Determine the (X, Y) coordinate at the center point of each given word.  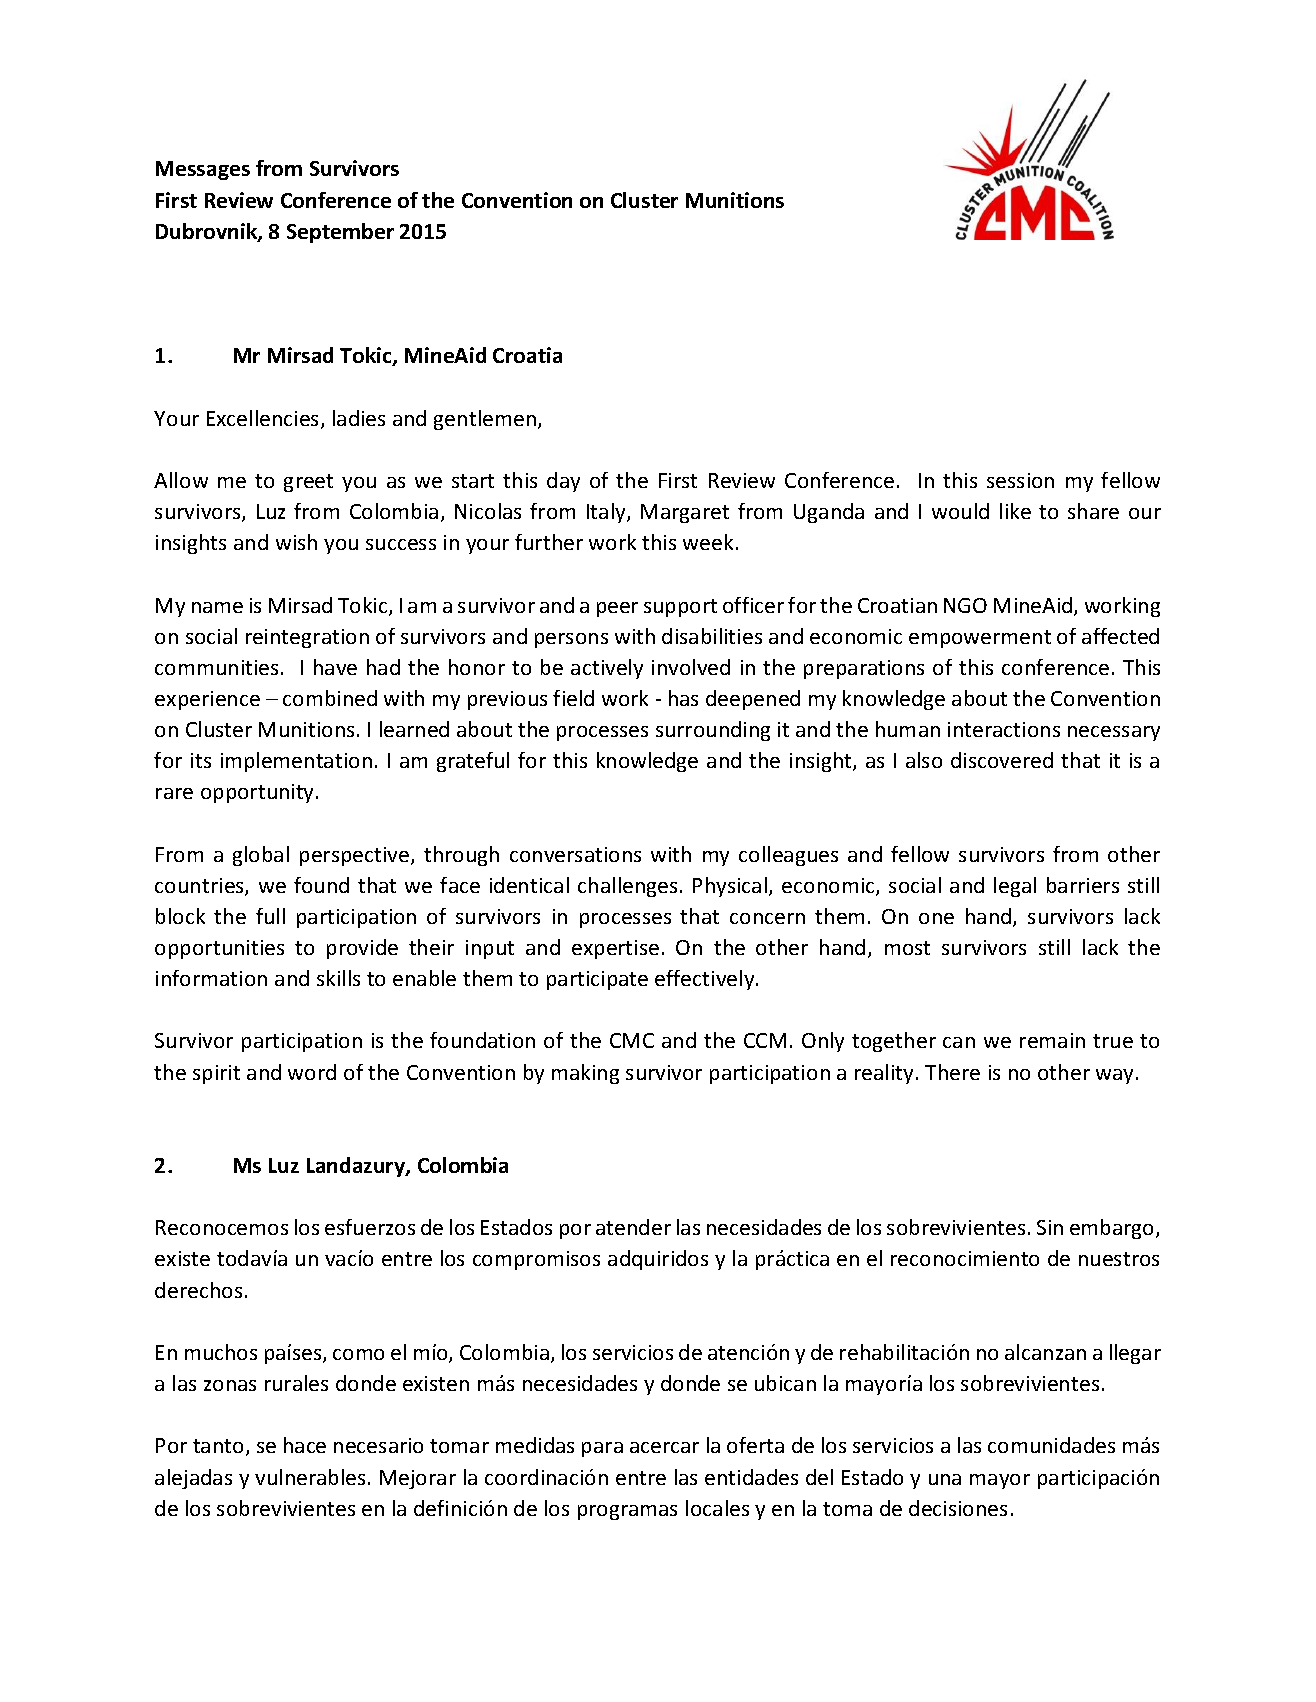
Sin (1050, 1227)
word (312, 1072)
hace (305, 1445)
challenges (627, 887)
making (585, 1074)
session (1020, 480)
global (261, 856)
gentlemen (485, 420)
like (1015, 511)
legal (1015, 887)
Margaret (685, 513)
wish (296, 542)
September (340, 233)
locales (717, 1508)
